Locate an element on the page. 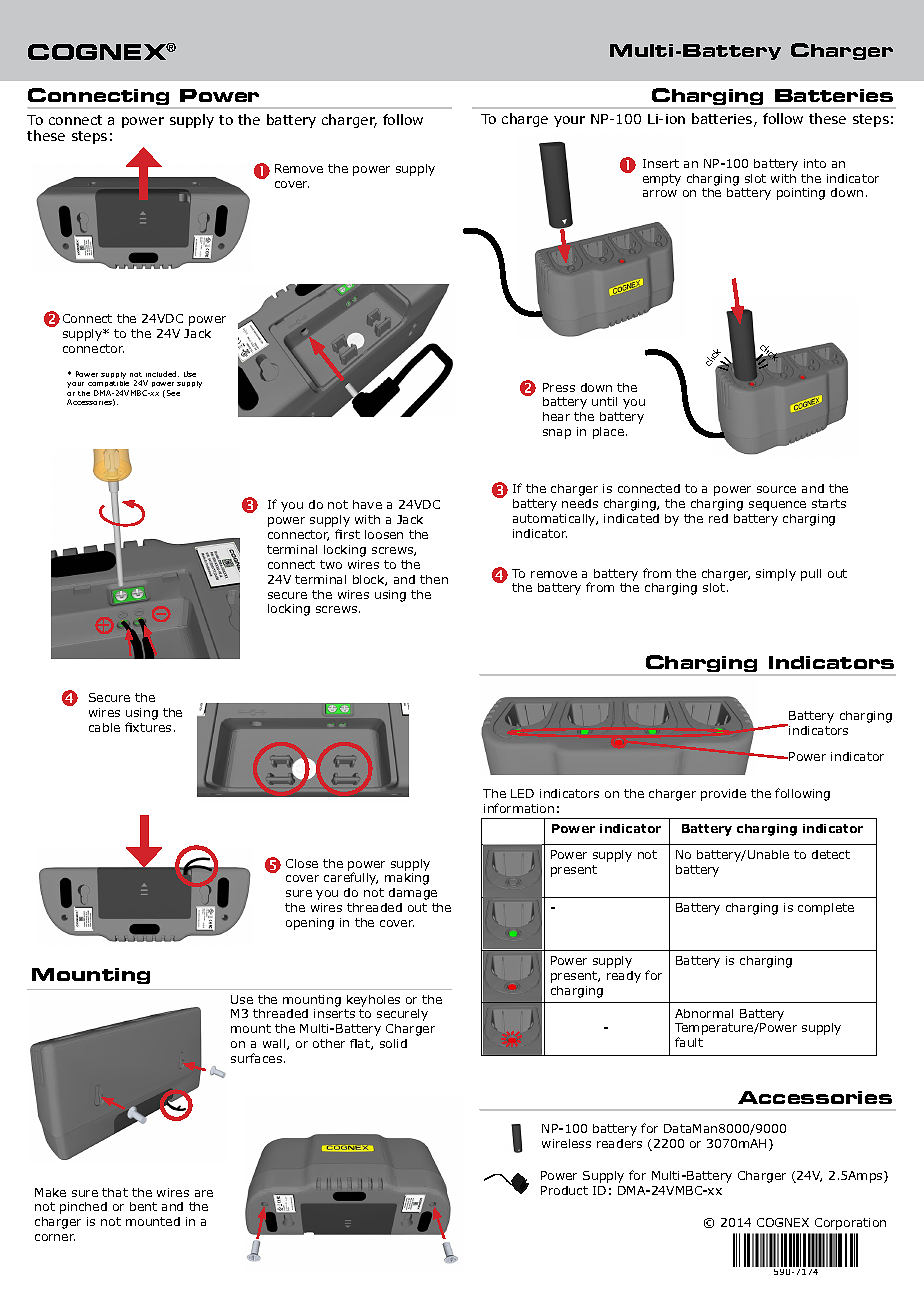 Image resolution: width=924 pixels, height=1308 pixels. LED is located at coordinates (522, 793).
